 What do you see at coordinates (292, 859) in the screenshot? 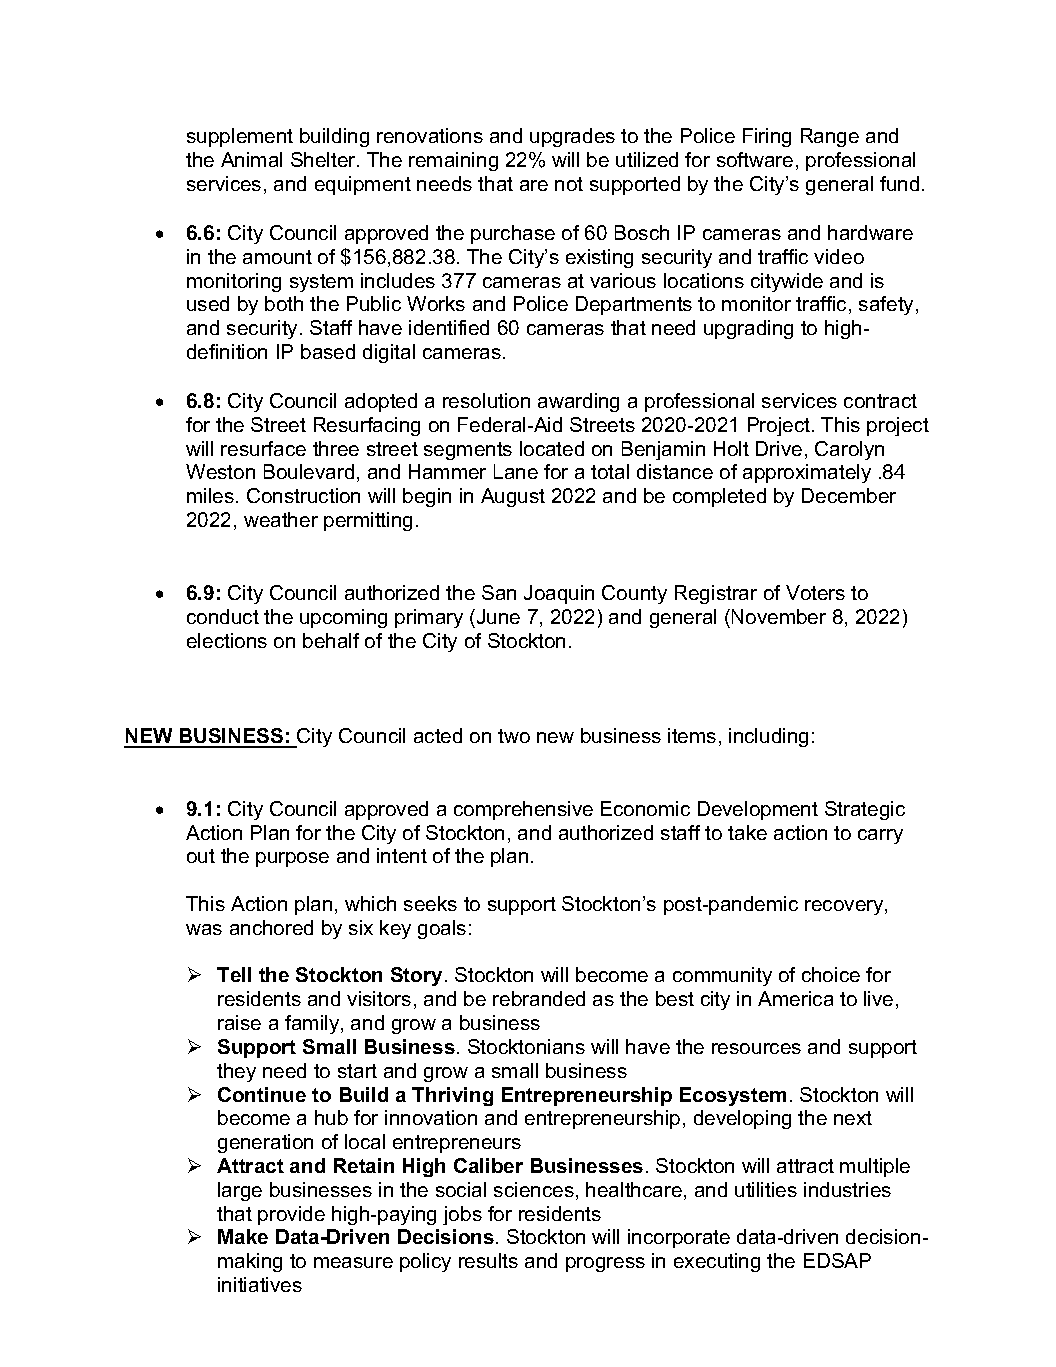
I see `purpose` at bounding box center [292, 859].
